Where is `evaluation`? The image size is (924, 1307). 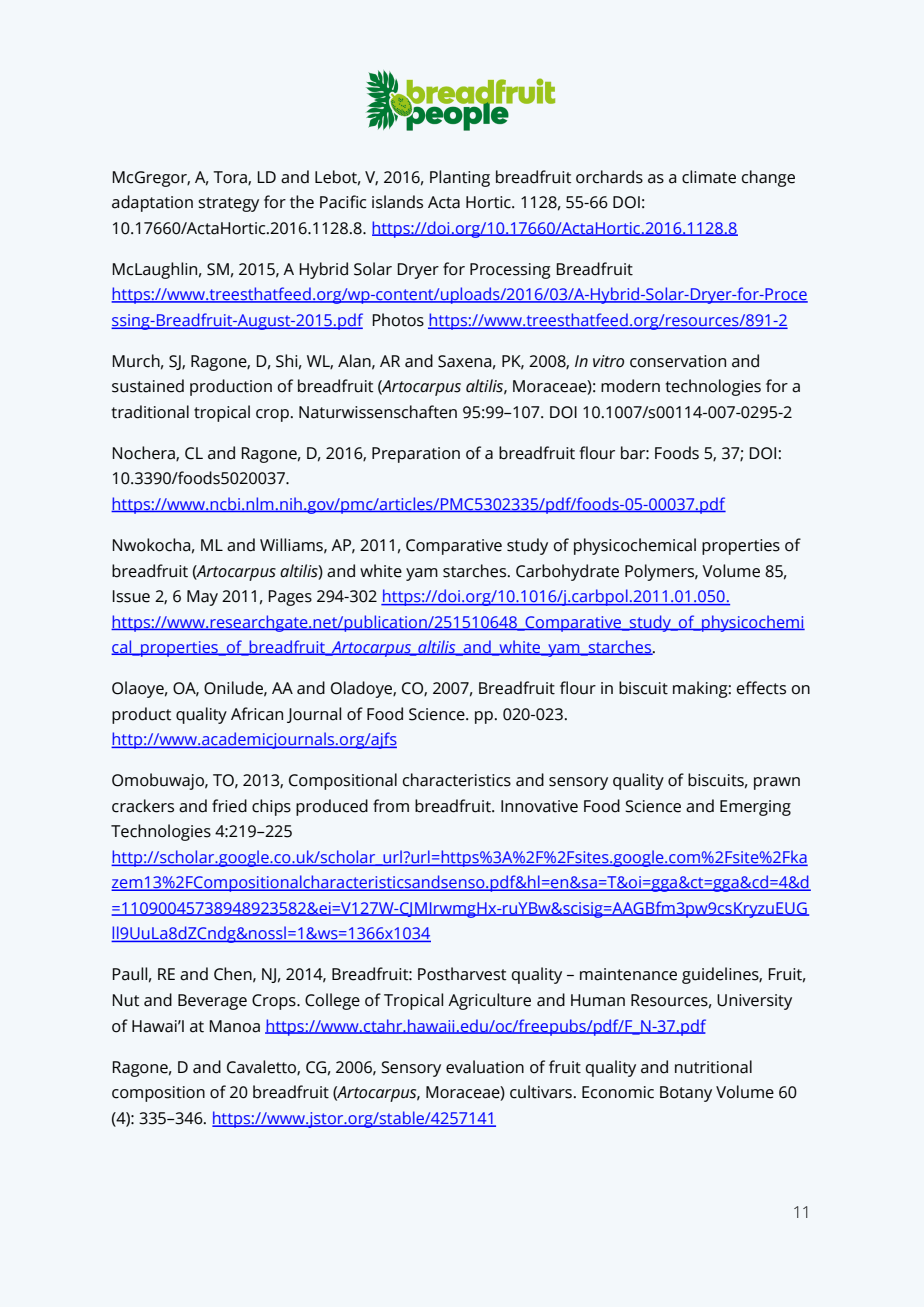 evaluation is located at coordinates (485, 1067).
